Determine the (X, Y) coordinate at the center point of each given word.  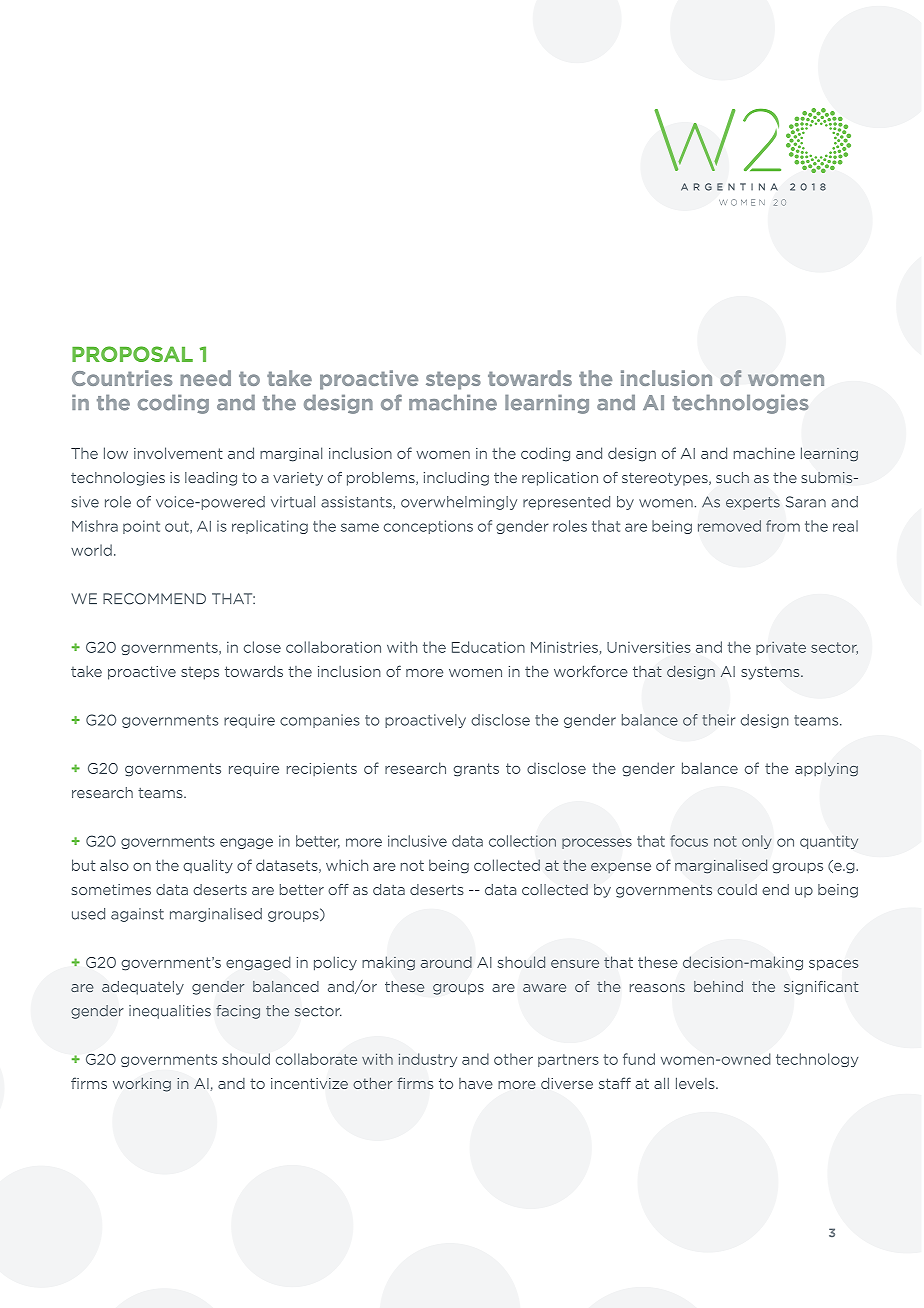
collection (522, 841)
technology (817, 1060)
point (141, 527)
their (719, 720)
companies (320, 721)
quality (208, 866)
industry (428, 1060)
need (205, 378)
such (732, 478)
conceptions (428, 527)
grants (476, 770)
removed (729, 526)
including (456, 479)
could (737, 889)
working (142, 1085)
